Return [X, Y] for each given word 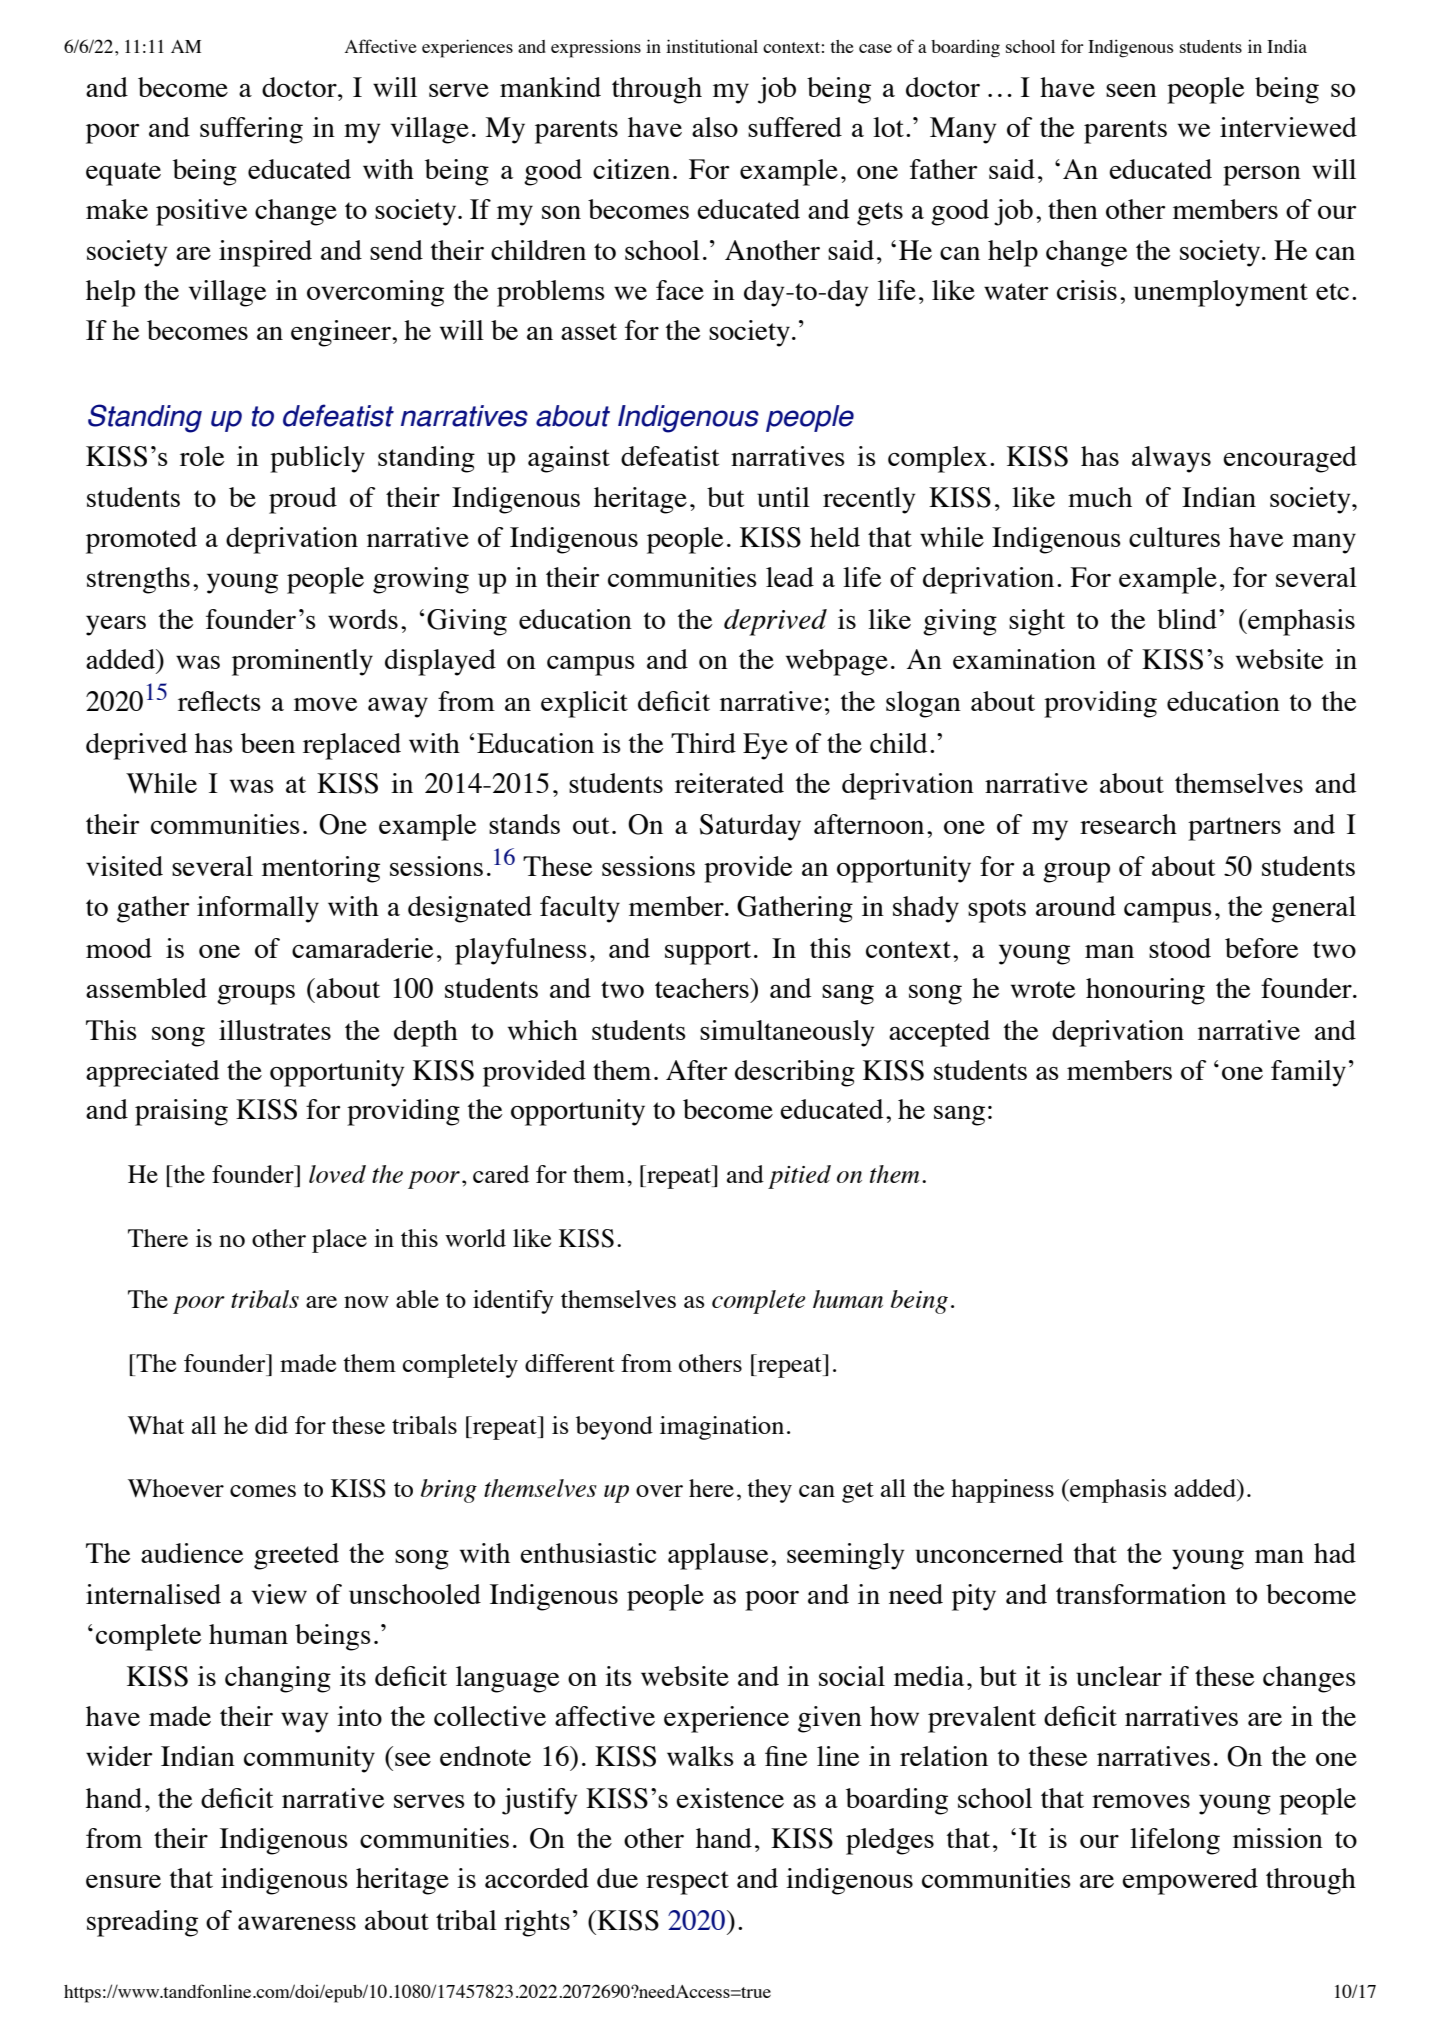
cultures [1174, 537]
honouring [1145, 991]
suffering [251, 130]
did [271, 1425]
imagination [722, 1428]
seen [1131, 90]
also [715, 127]
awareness [297, 1923]
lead [790, 577]
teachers [703, 988]
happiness [1002, 1491]
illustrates [275, 1030]
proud [303, 500]
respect [687, 1883]
